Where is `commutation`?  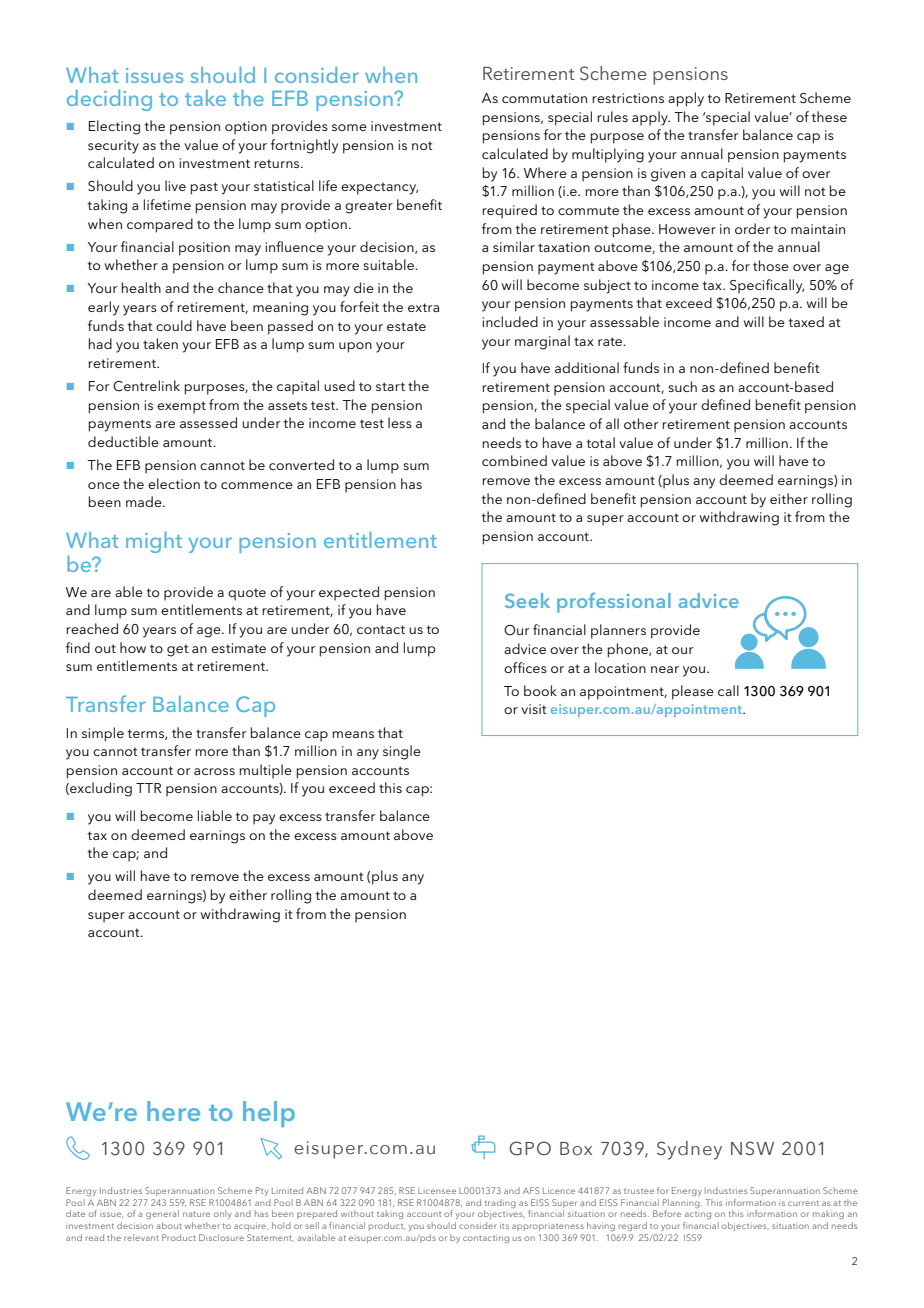
commutation is located at coordinates (544, 98).
